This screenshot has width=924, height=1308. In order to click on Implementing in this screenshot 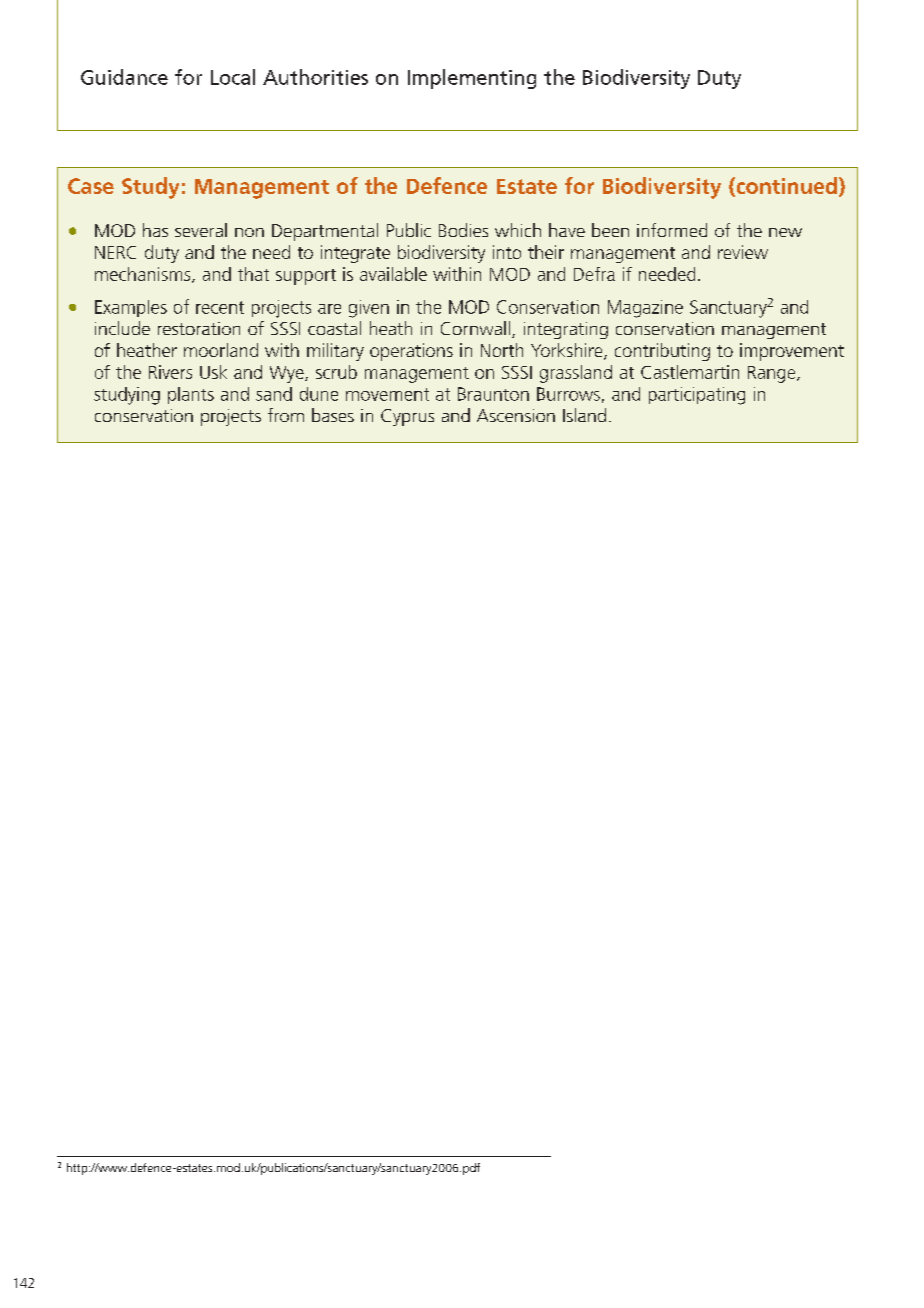, I will do `click(472, 79)`.
